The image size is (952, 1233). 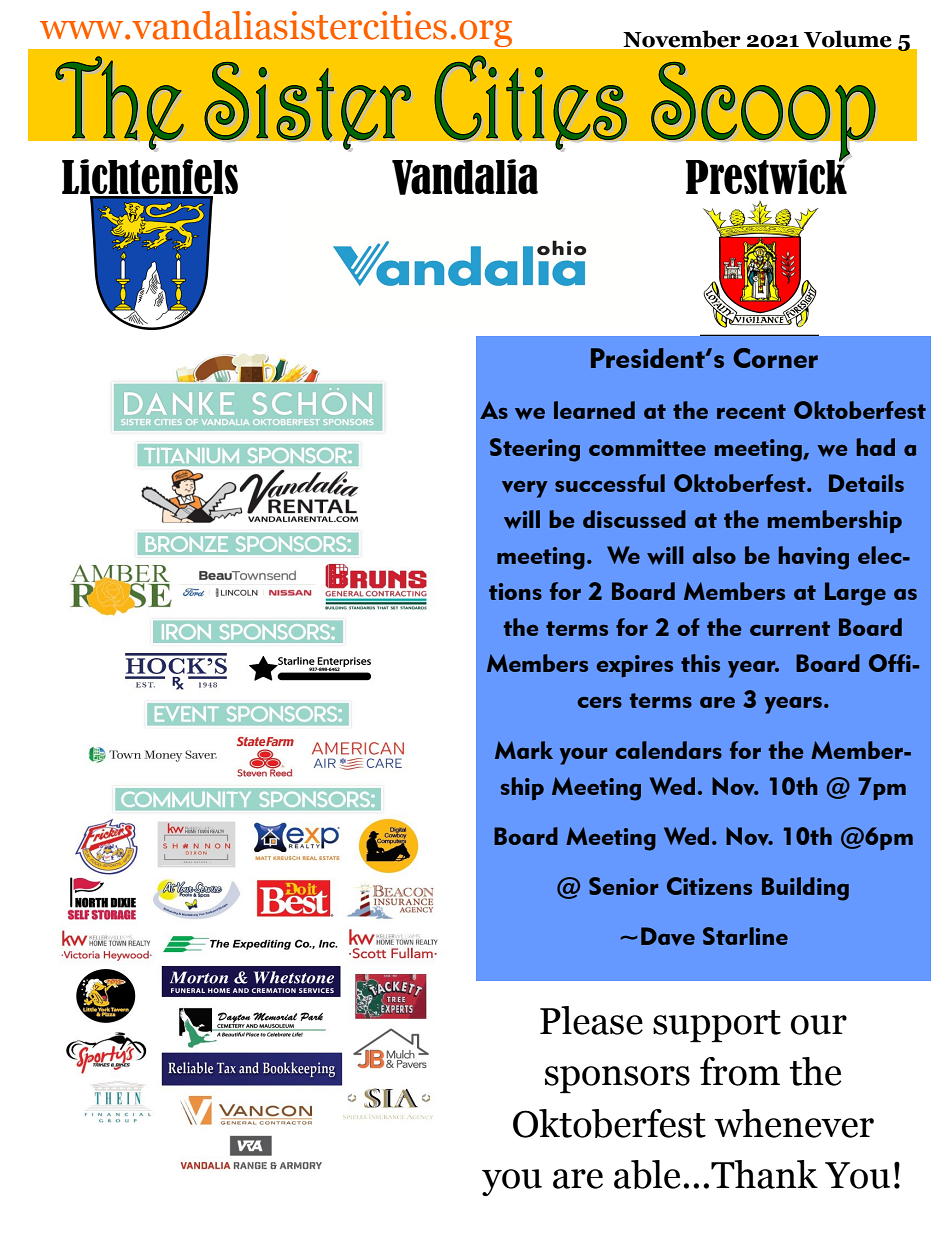 I want to click on learned, so click(x=594, y=410).
